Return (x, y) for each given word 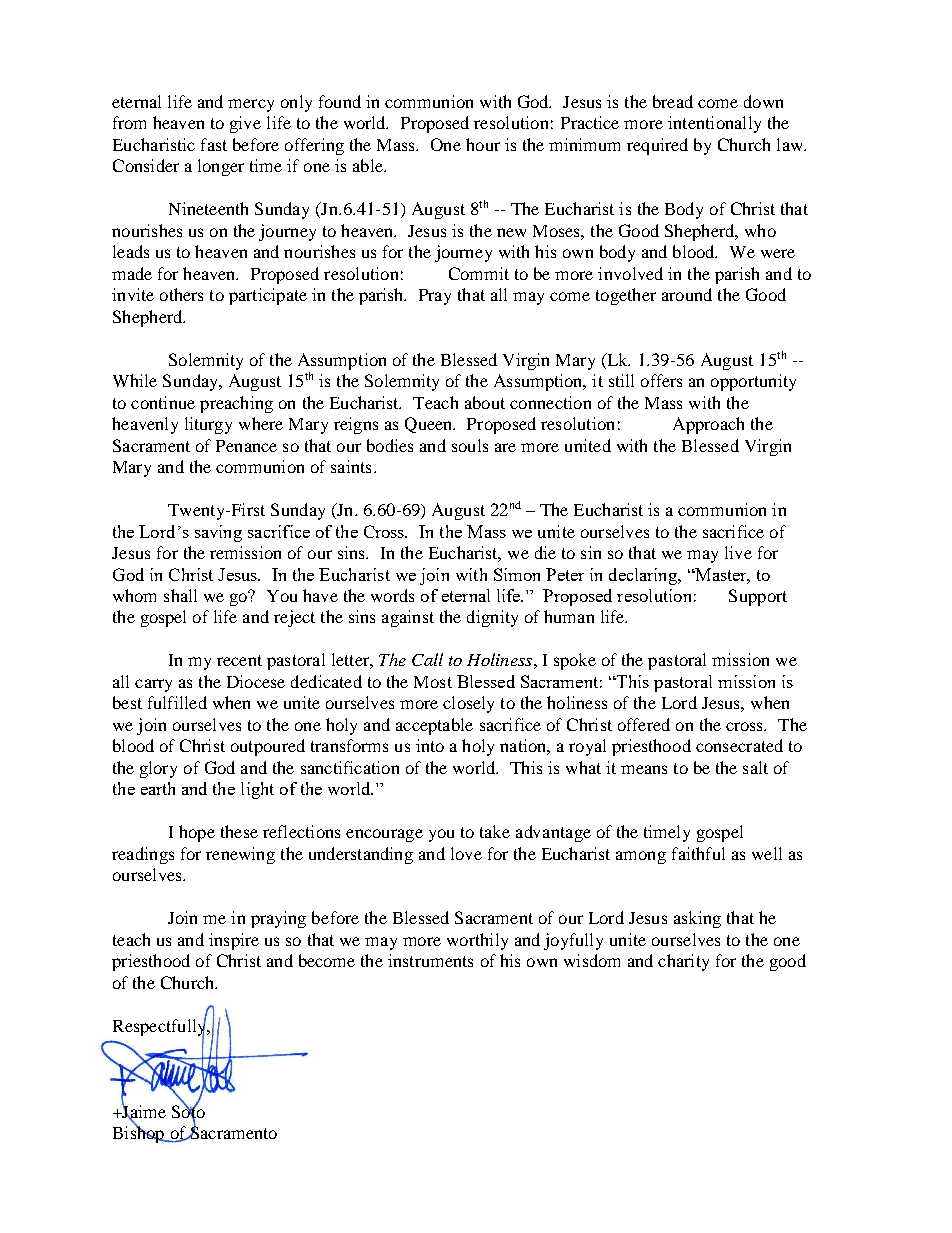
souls (470, 445)
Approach (708, 425)
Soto (188, 1111)
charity (683, 962)
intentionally (714, 124)
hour (483, 144)
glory (158, 769)
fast (214, 144)
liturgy (208, 425)
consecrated (739, 745)
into (430, 745)
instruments (430, 960)
